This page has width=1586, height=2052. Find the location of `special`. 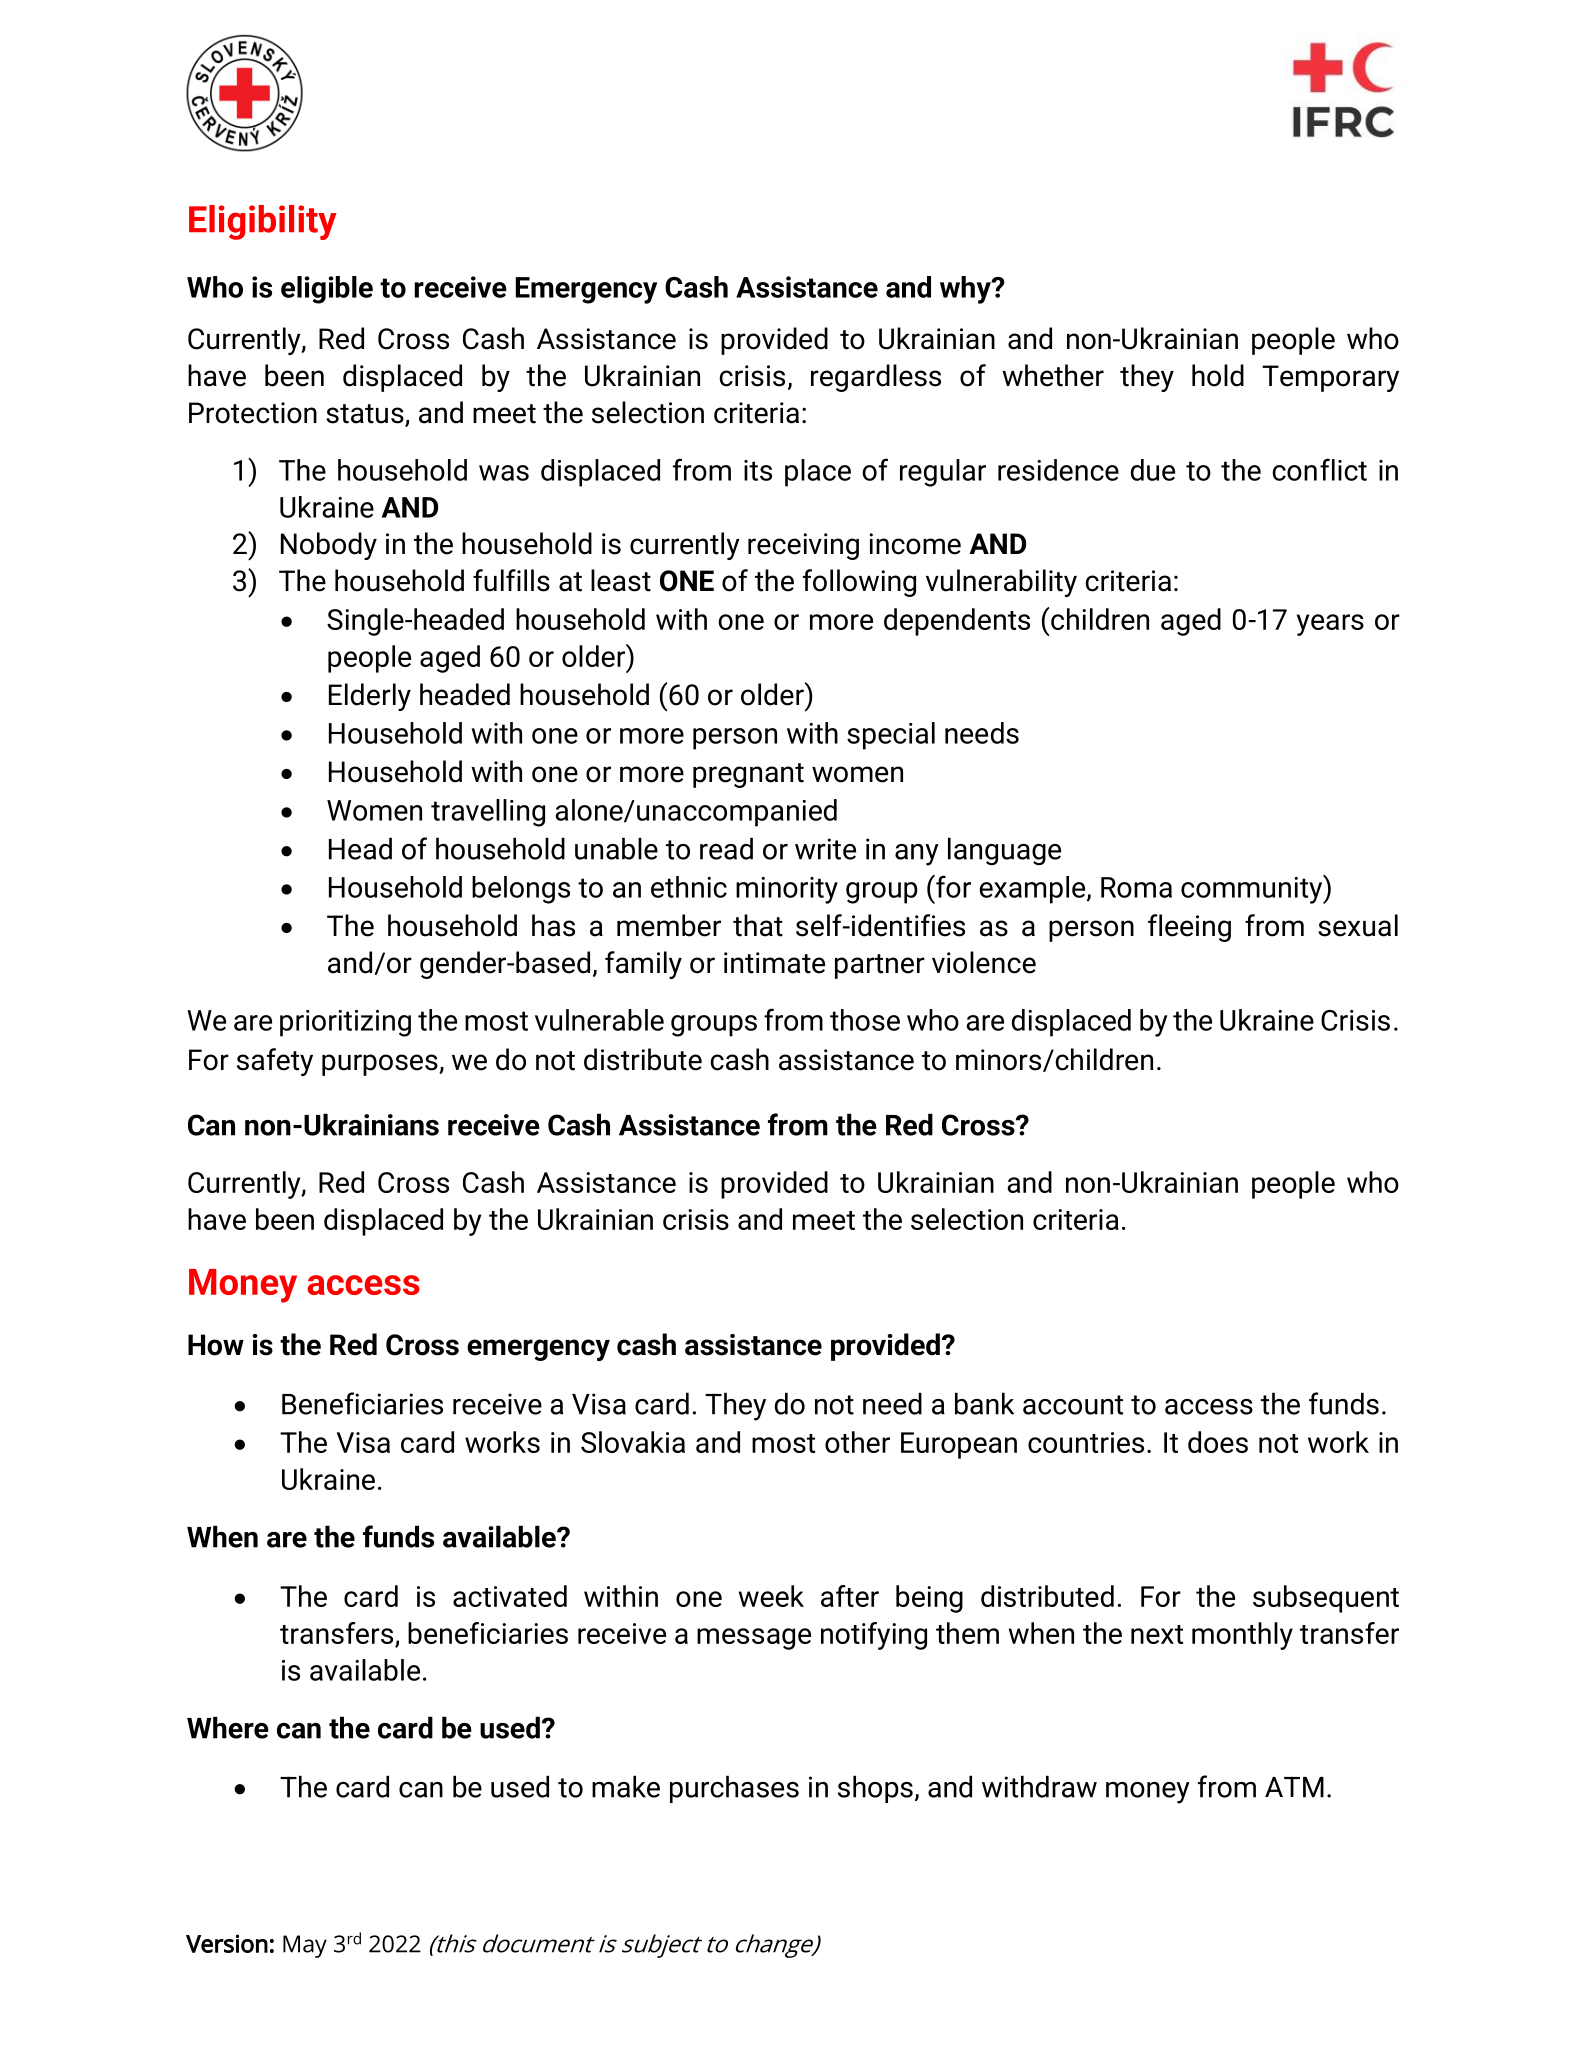

special is located at coordinates (891, 736).
